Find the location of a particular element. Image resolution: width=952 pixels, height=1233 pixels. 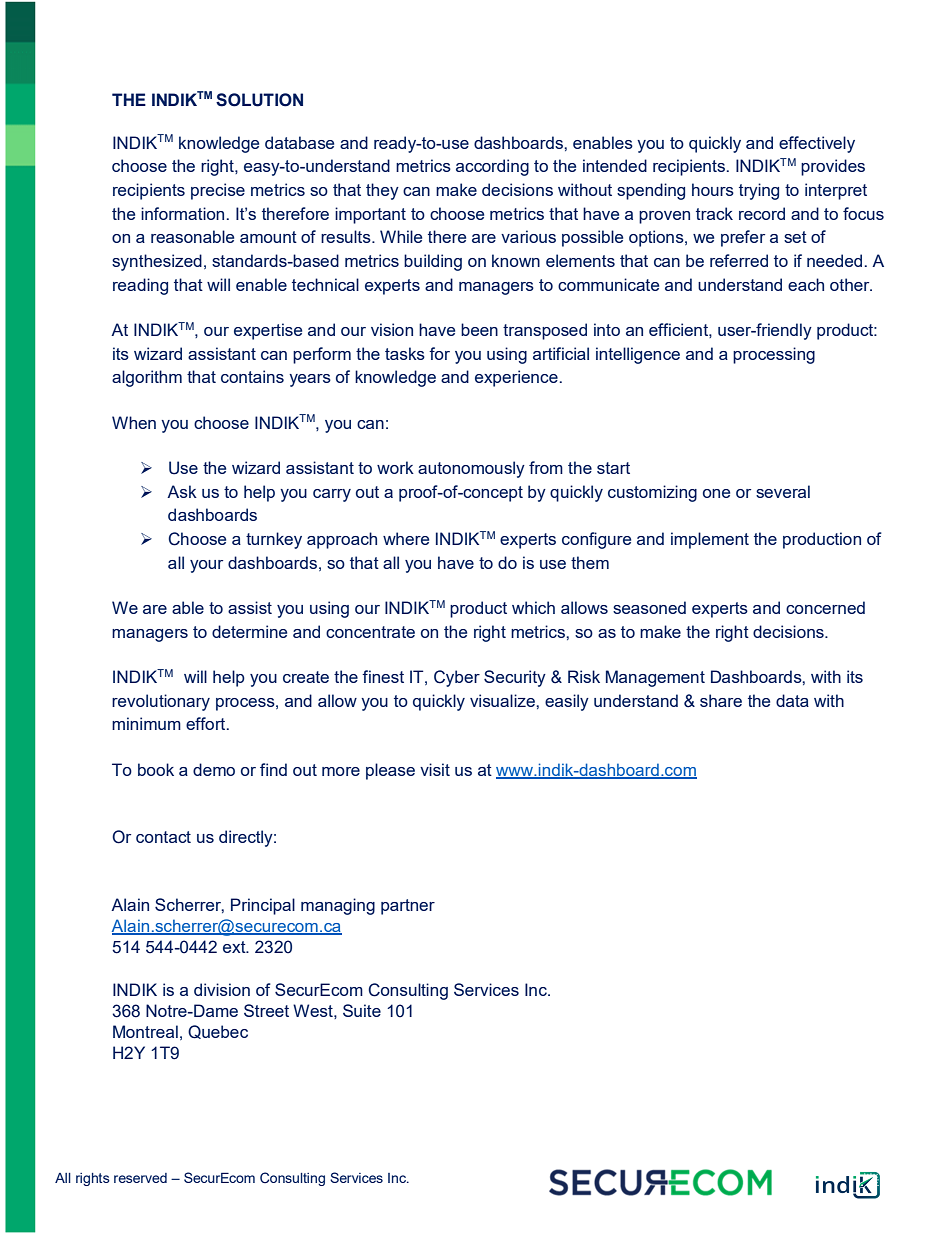

reserved is located at coordinates (140, 1178).
